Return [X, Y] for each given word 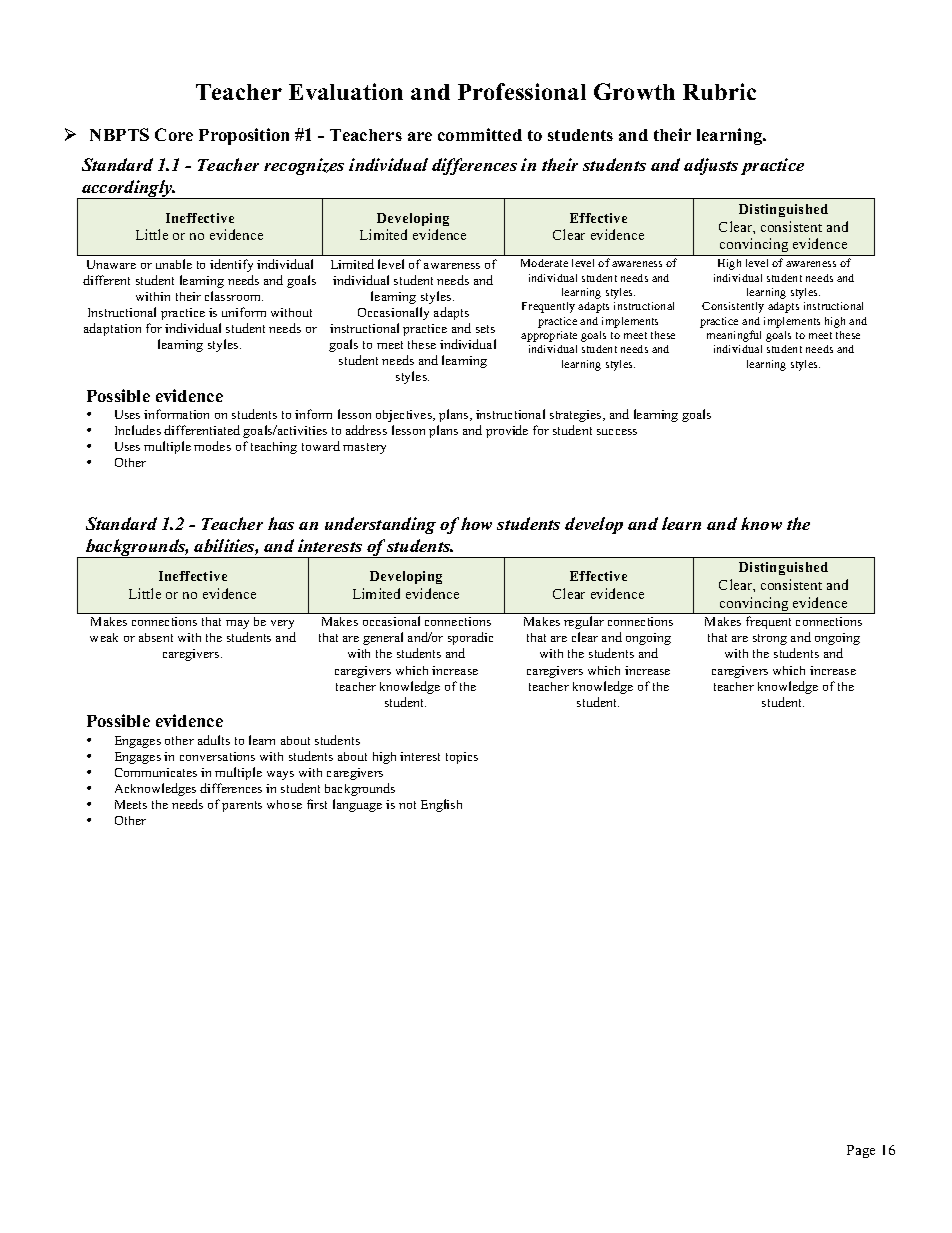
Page [861, 1151]
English [441, 805]
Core [174, 134]
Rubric [719, 91]
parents [242, 806]
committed [480, 134]
